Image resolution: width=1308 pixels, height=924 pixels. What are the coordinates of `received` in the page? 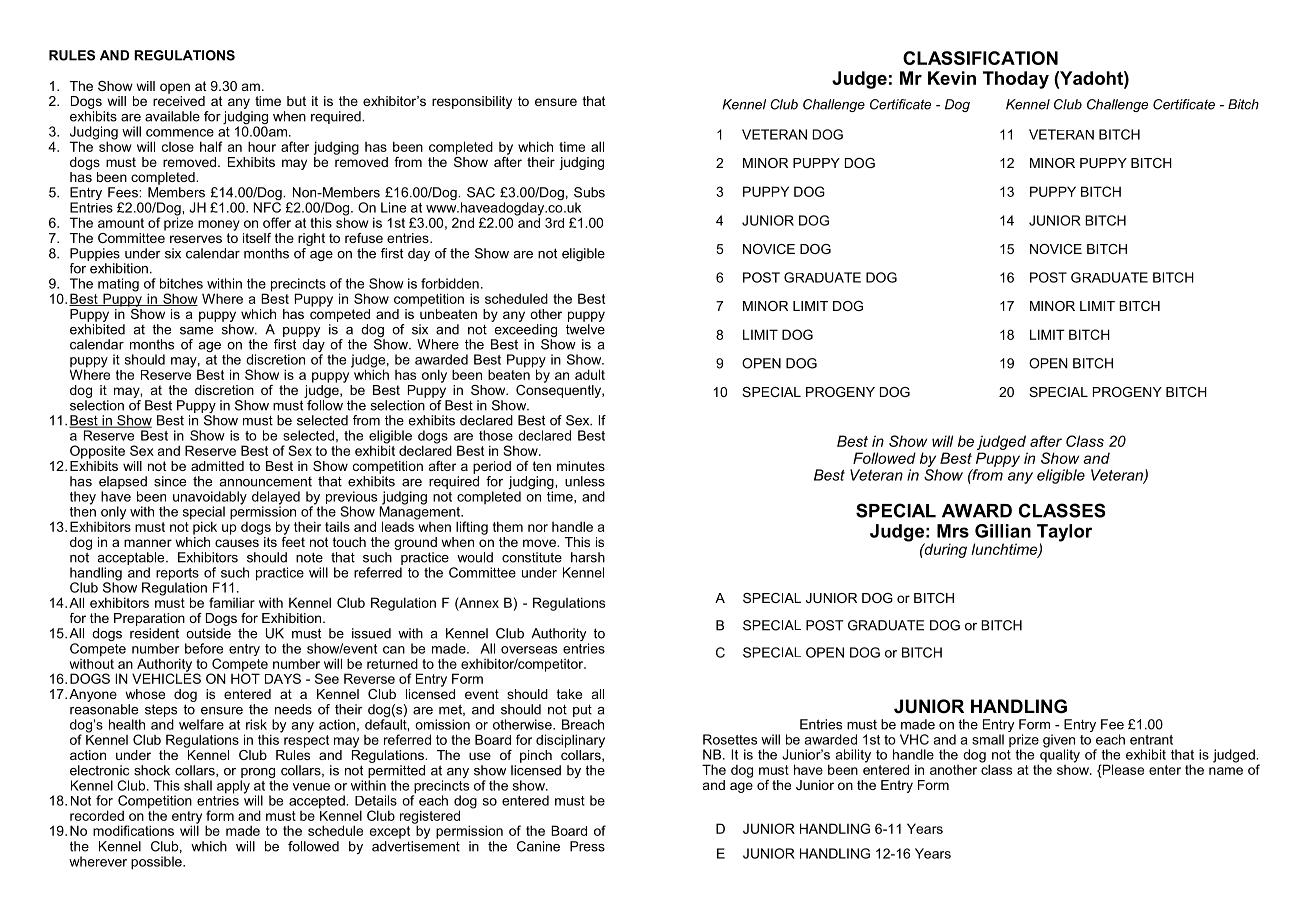 It's located at (179, 99).
